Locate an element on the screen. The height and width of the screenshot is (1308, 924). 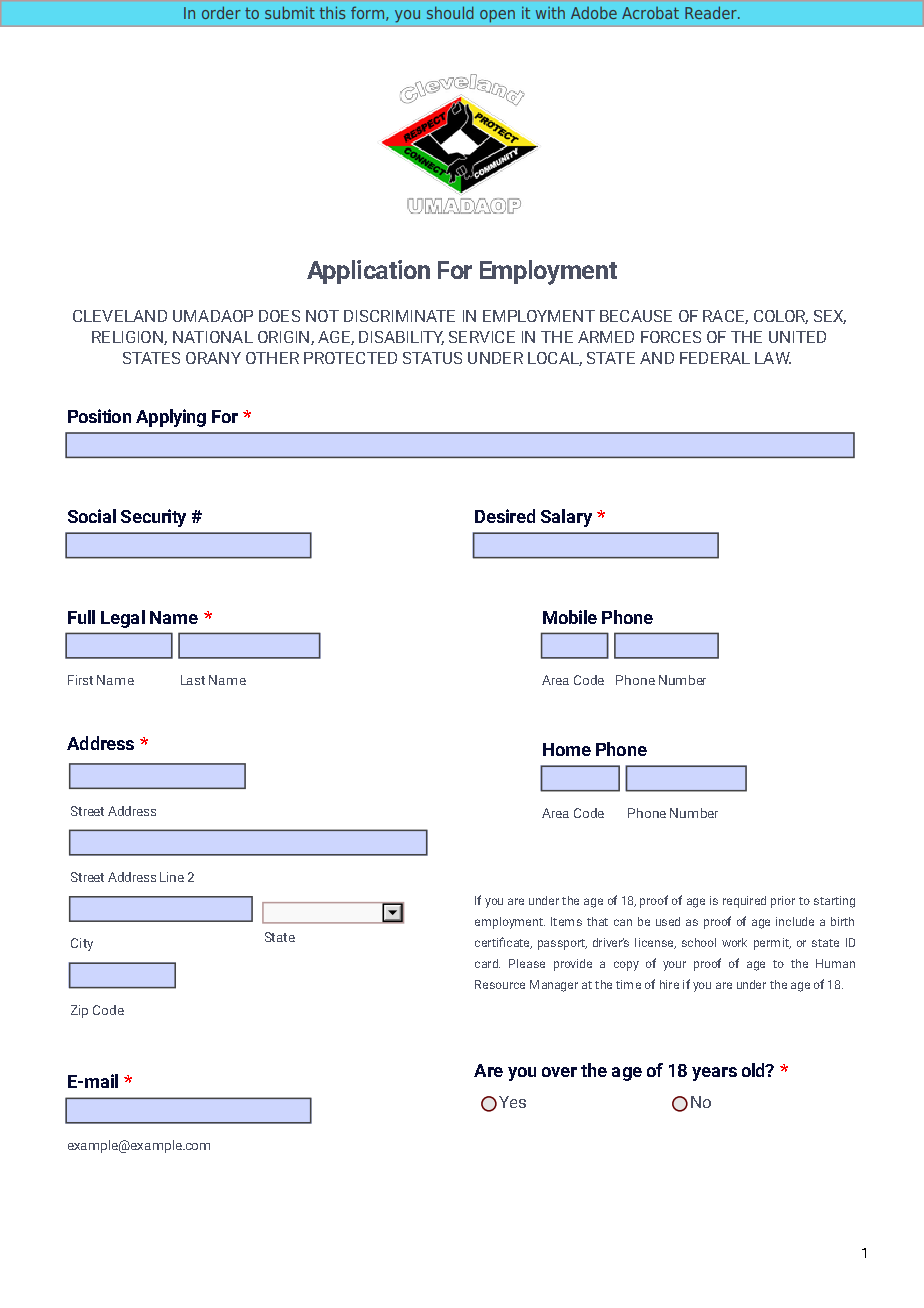
DISCRIMINATE is located at coordinates (399, 316).
